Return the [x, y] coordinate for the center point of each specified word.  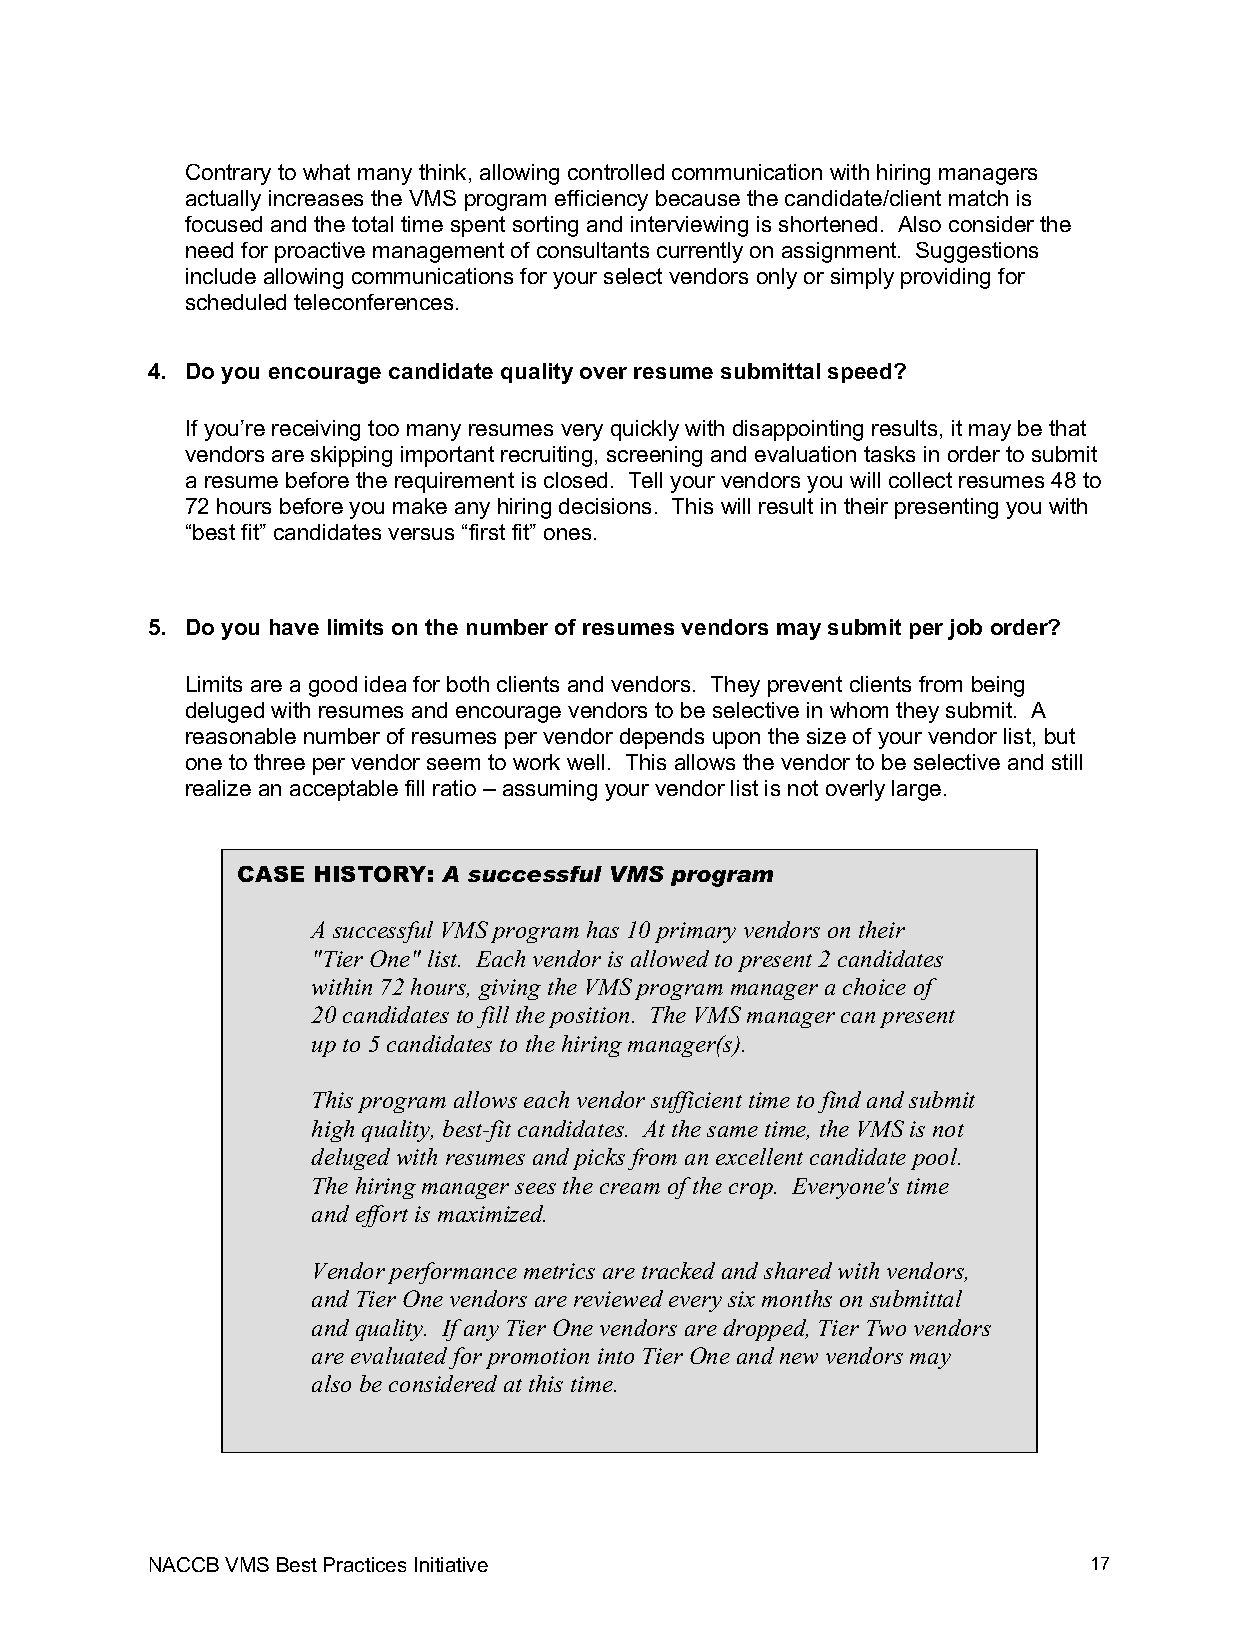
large [916, 790]
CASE [271, 874]
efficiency [601, 200]
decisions [605, 506]
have [294, 627]
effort [382, 1216]
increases [316, 198]
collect [920, 480]
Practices [365, 1564]
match [978, 198]
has [603, 929]
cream [630, 1188]
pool [935, 1159]
